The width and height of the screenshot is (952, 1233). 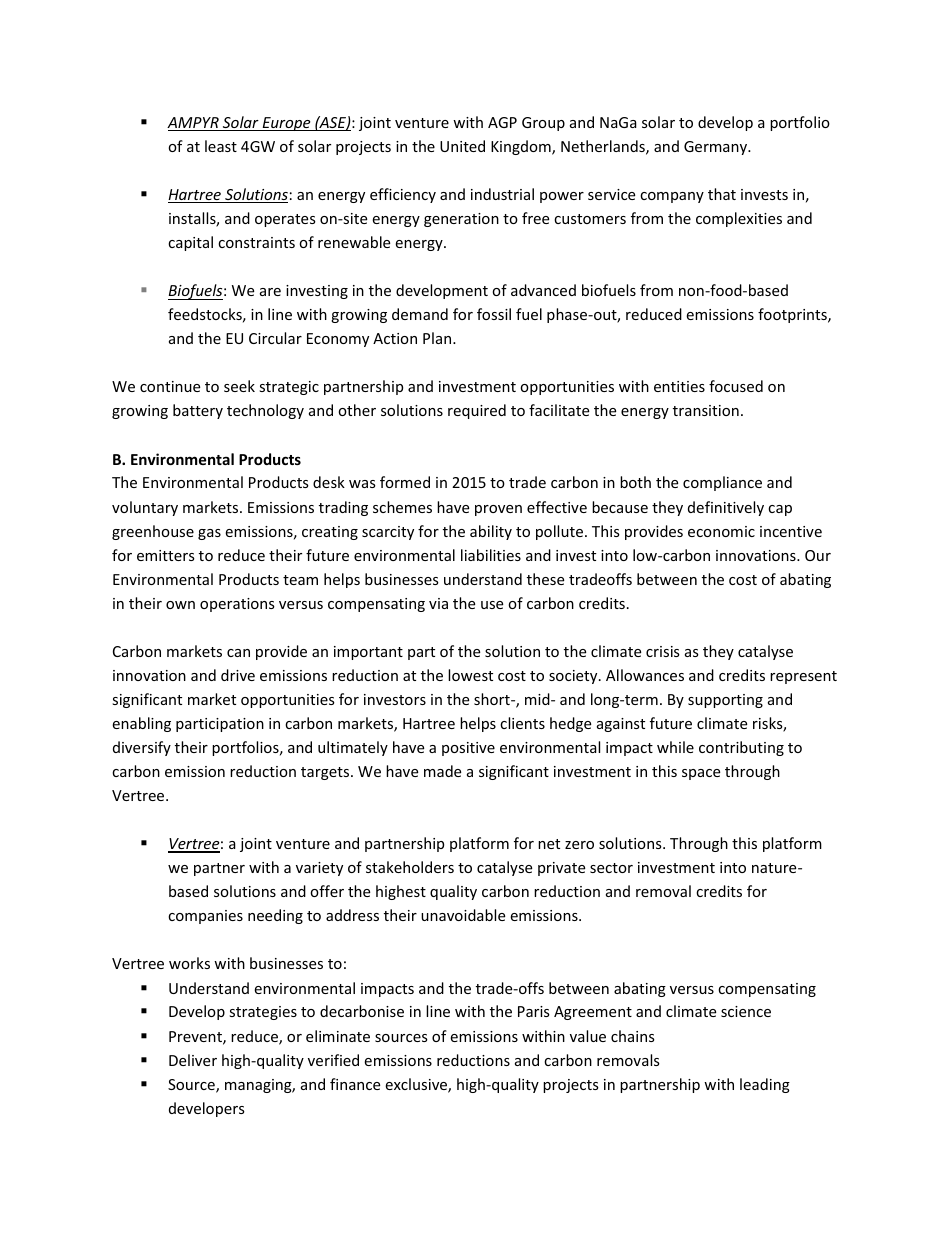 I want to click on leading, so click(x=765, y=1085).
